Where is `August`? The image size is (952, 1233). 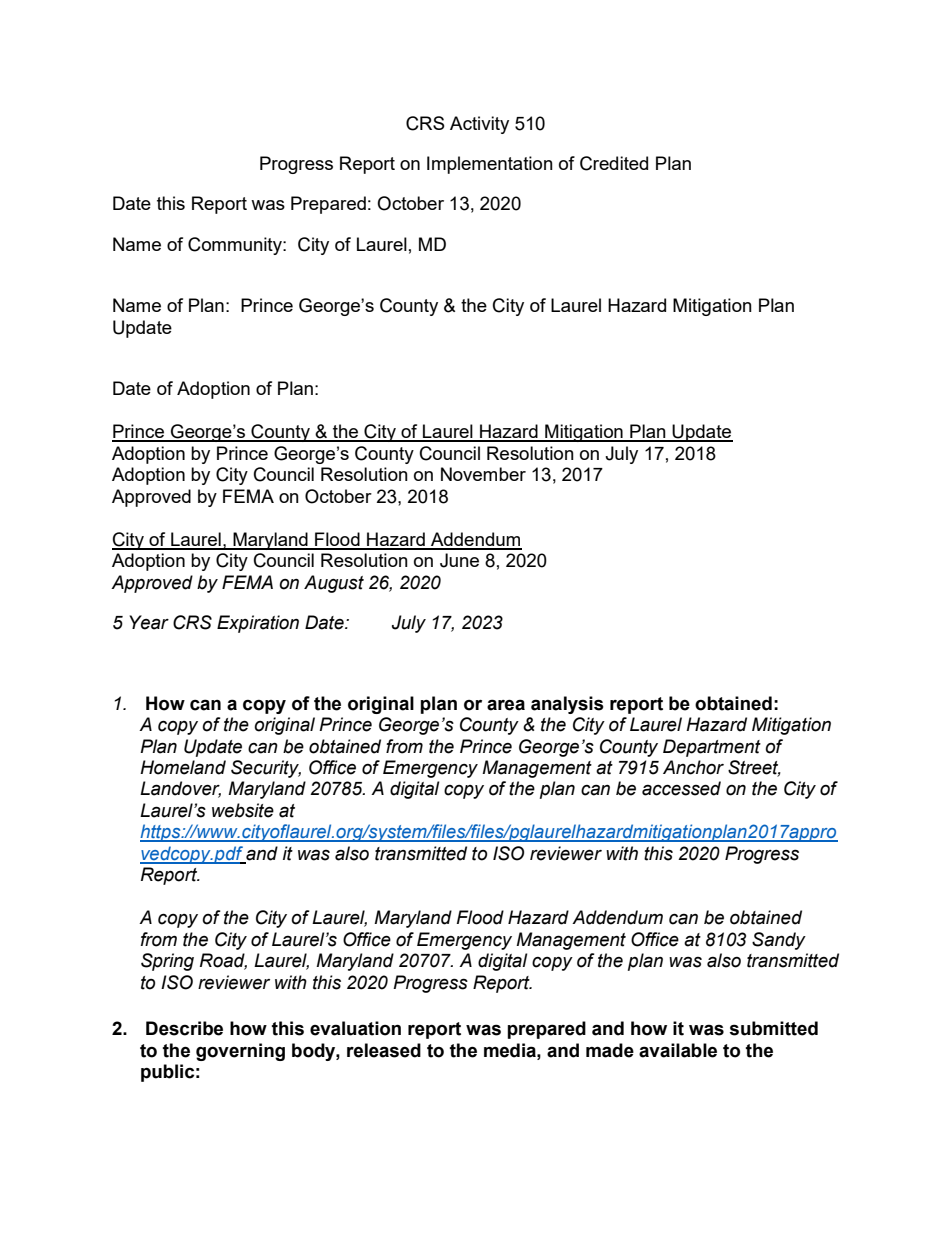 August is located at coordinates (334, 584).
